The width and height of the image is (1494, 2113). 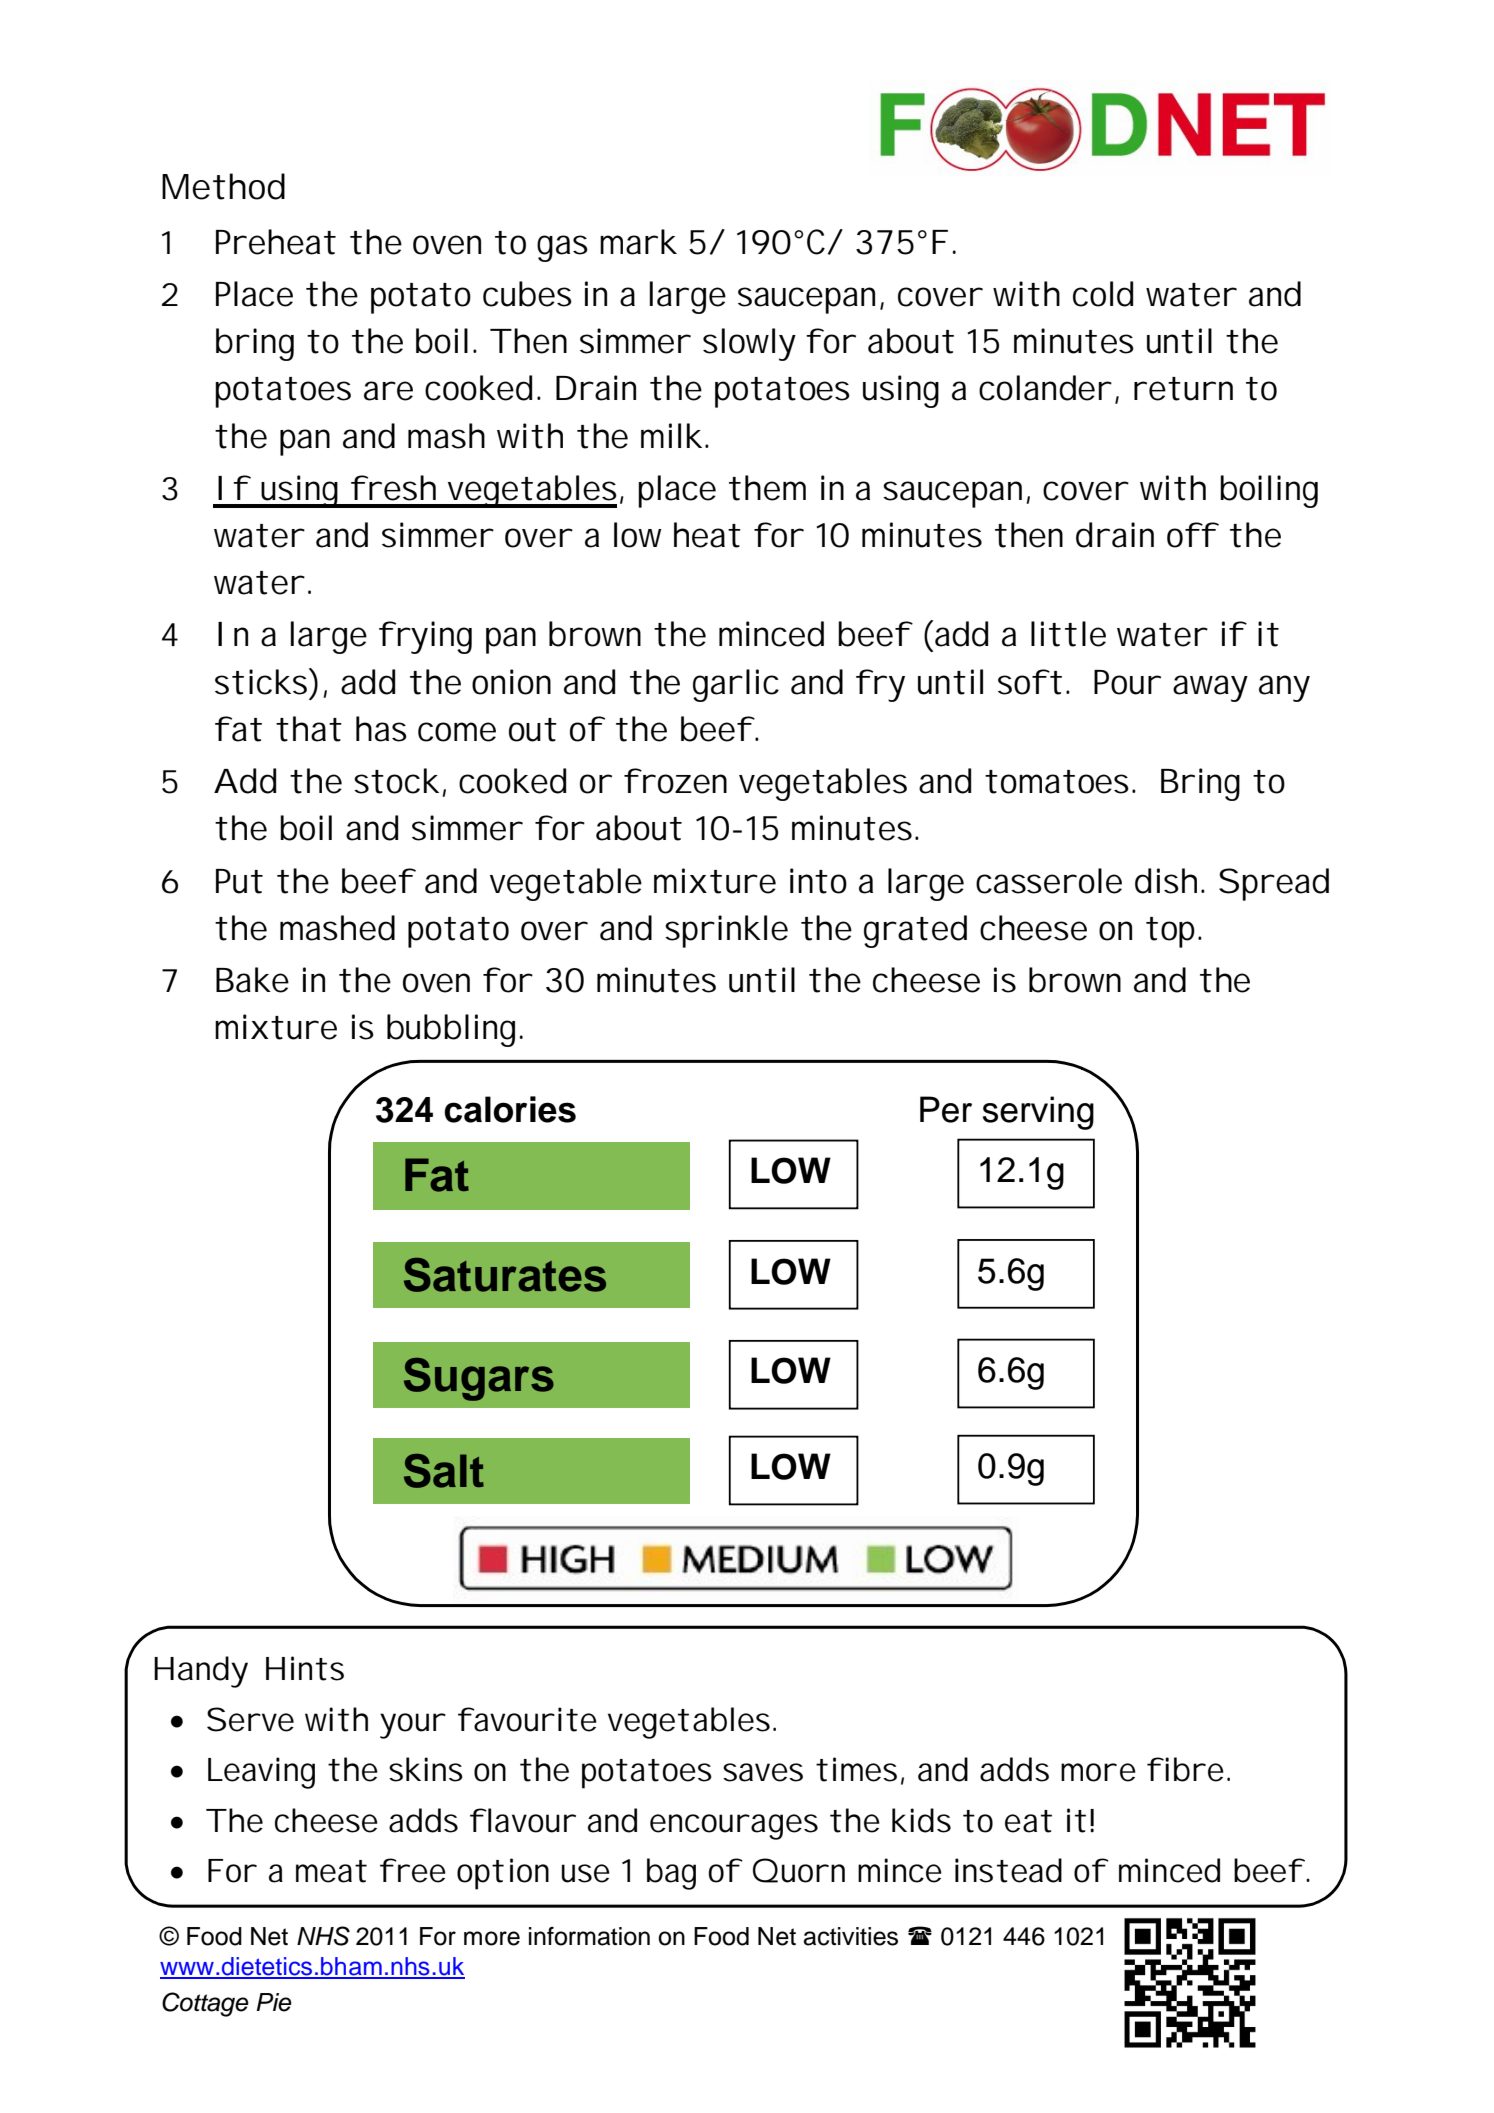 I want to click on activities, so click(x=850, y=1936).
